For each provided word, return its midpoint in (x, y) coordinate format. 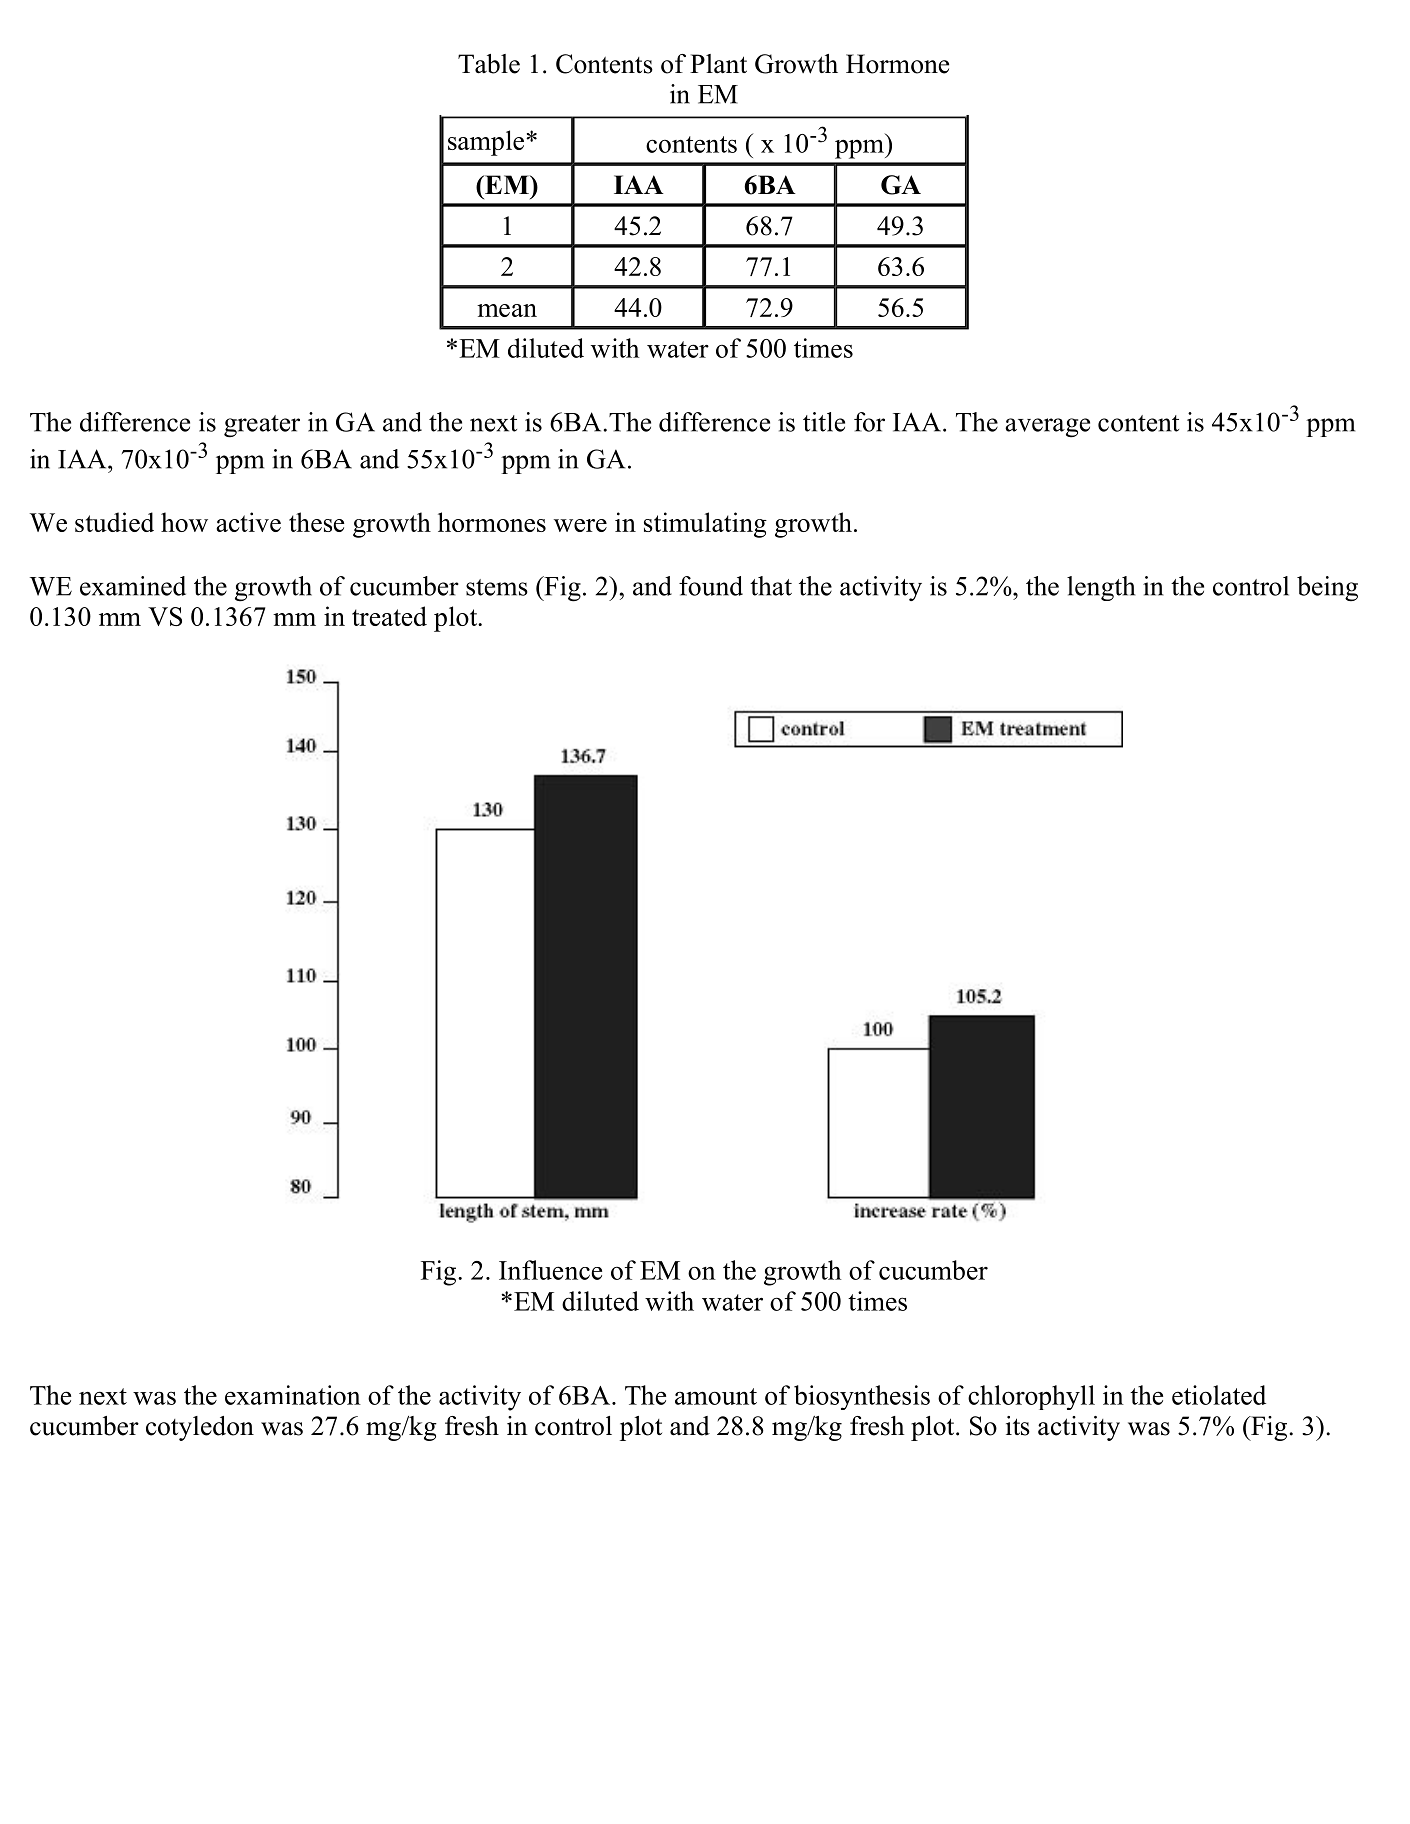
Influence (550, 1270)
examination (293, 1395)
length (1101, 588)
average (1047, 428)
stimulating (705, 525)
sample (487, 143)
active (248, 522)
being (1327, 589)
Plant (718, 64)
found (711, 586)
